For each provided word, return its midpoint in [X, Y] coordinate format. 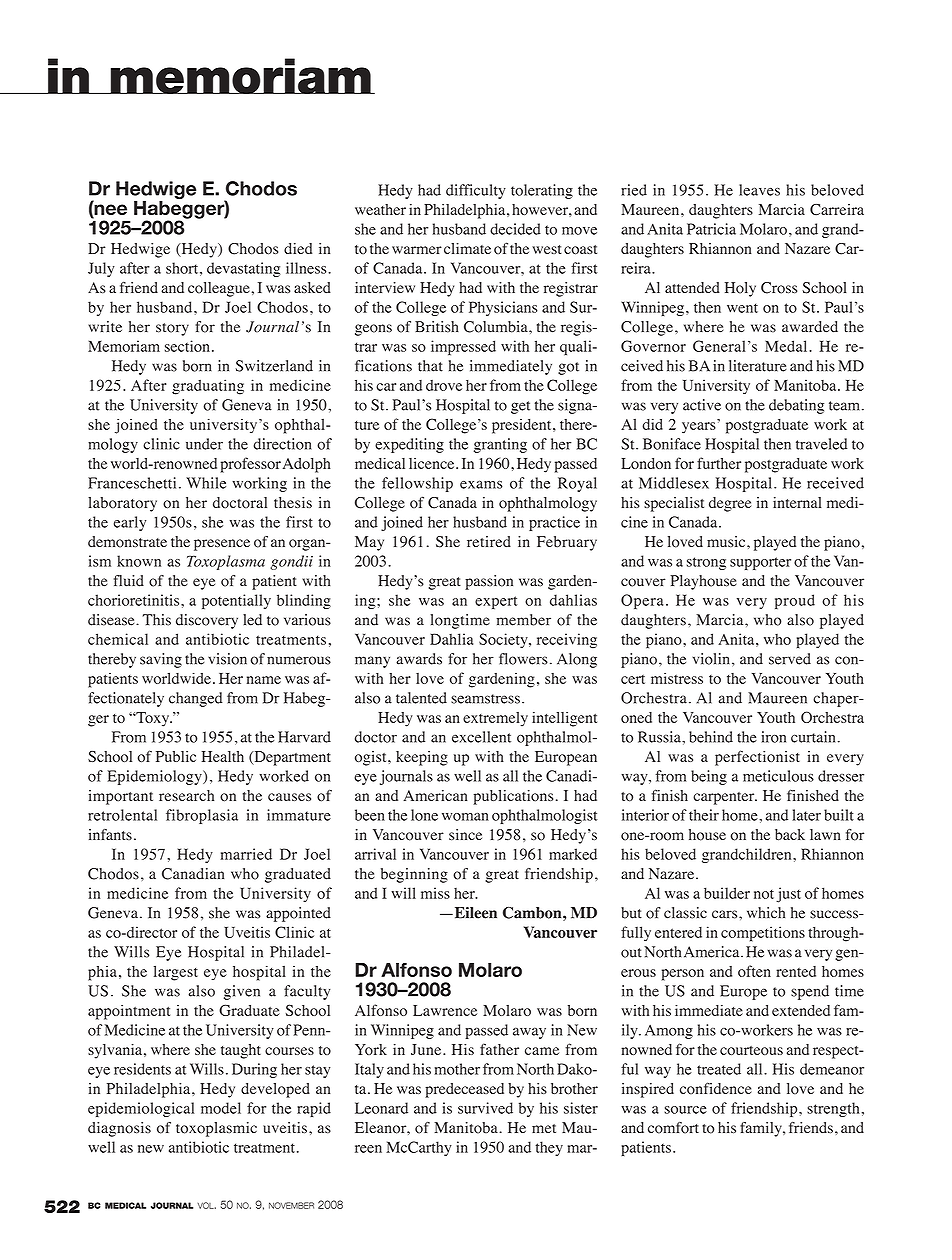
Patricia [711, 229]
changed [195, 699]
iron [774, 737]
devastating [244, 269]
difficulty [476, 191]
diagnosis [119, 1129]
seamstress [485, 699]
